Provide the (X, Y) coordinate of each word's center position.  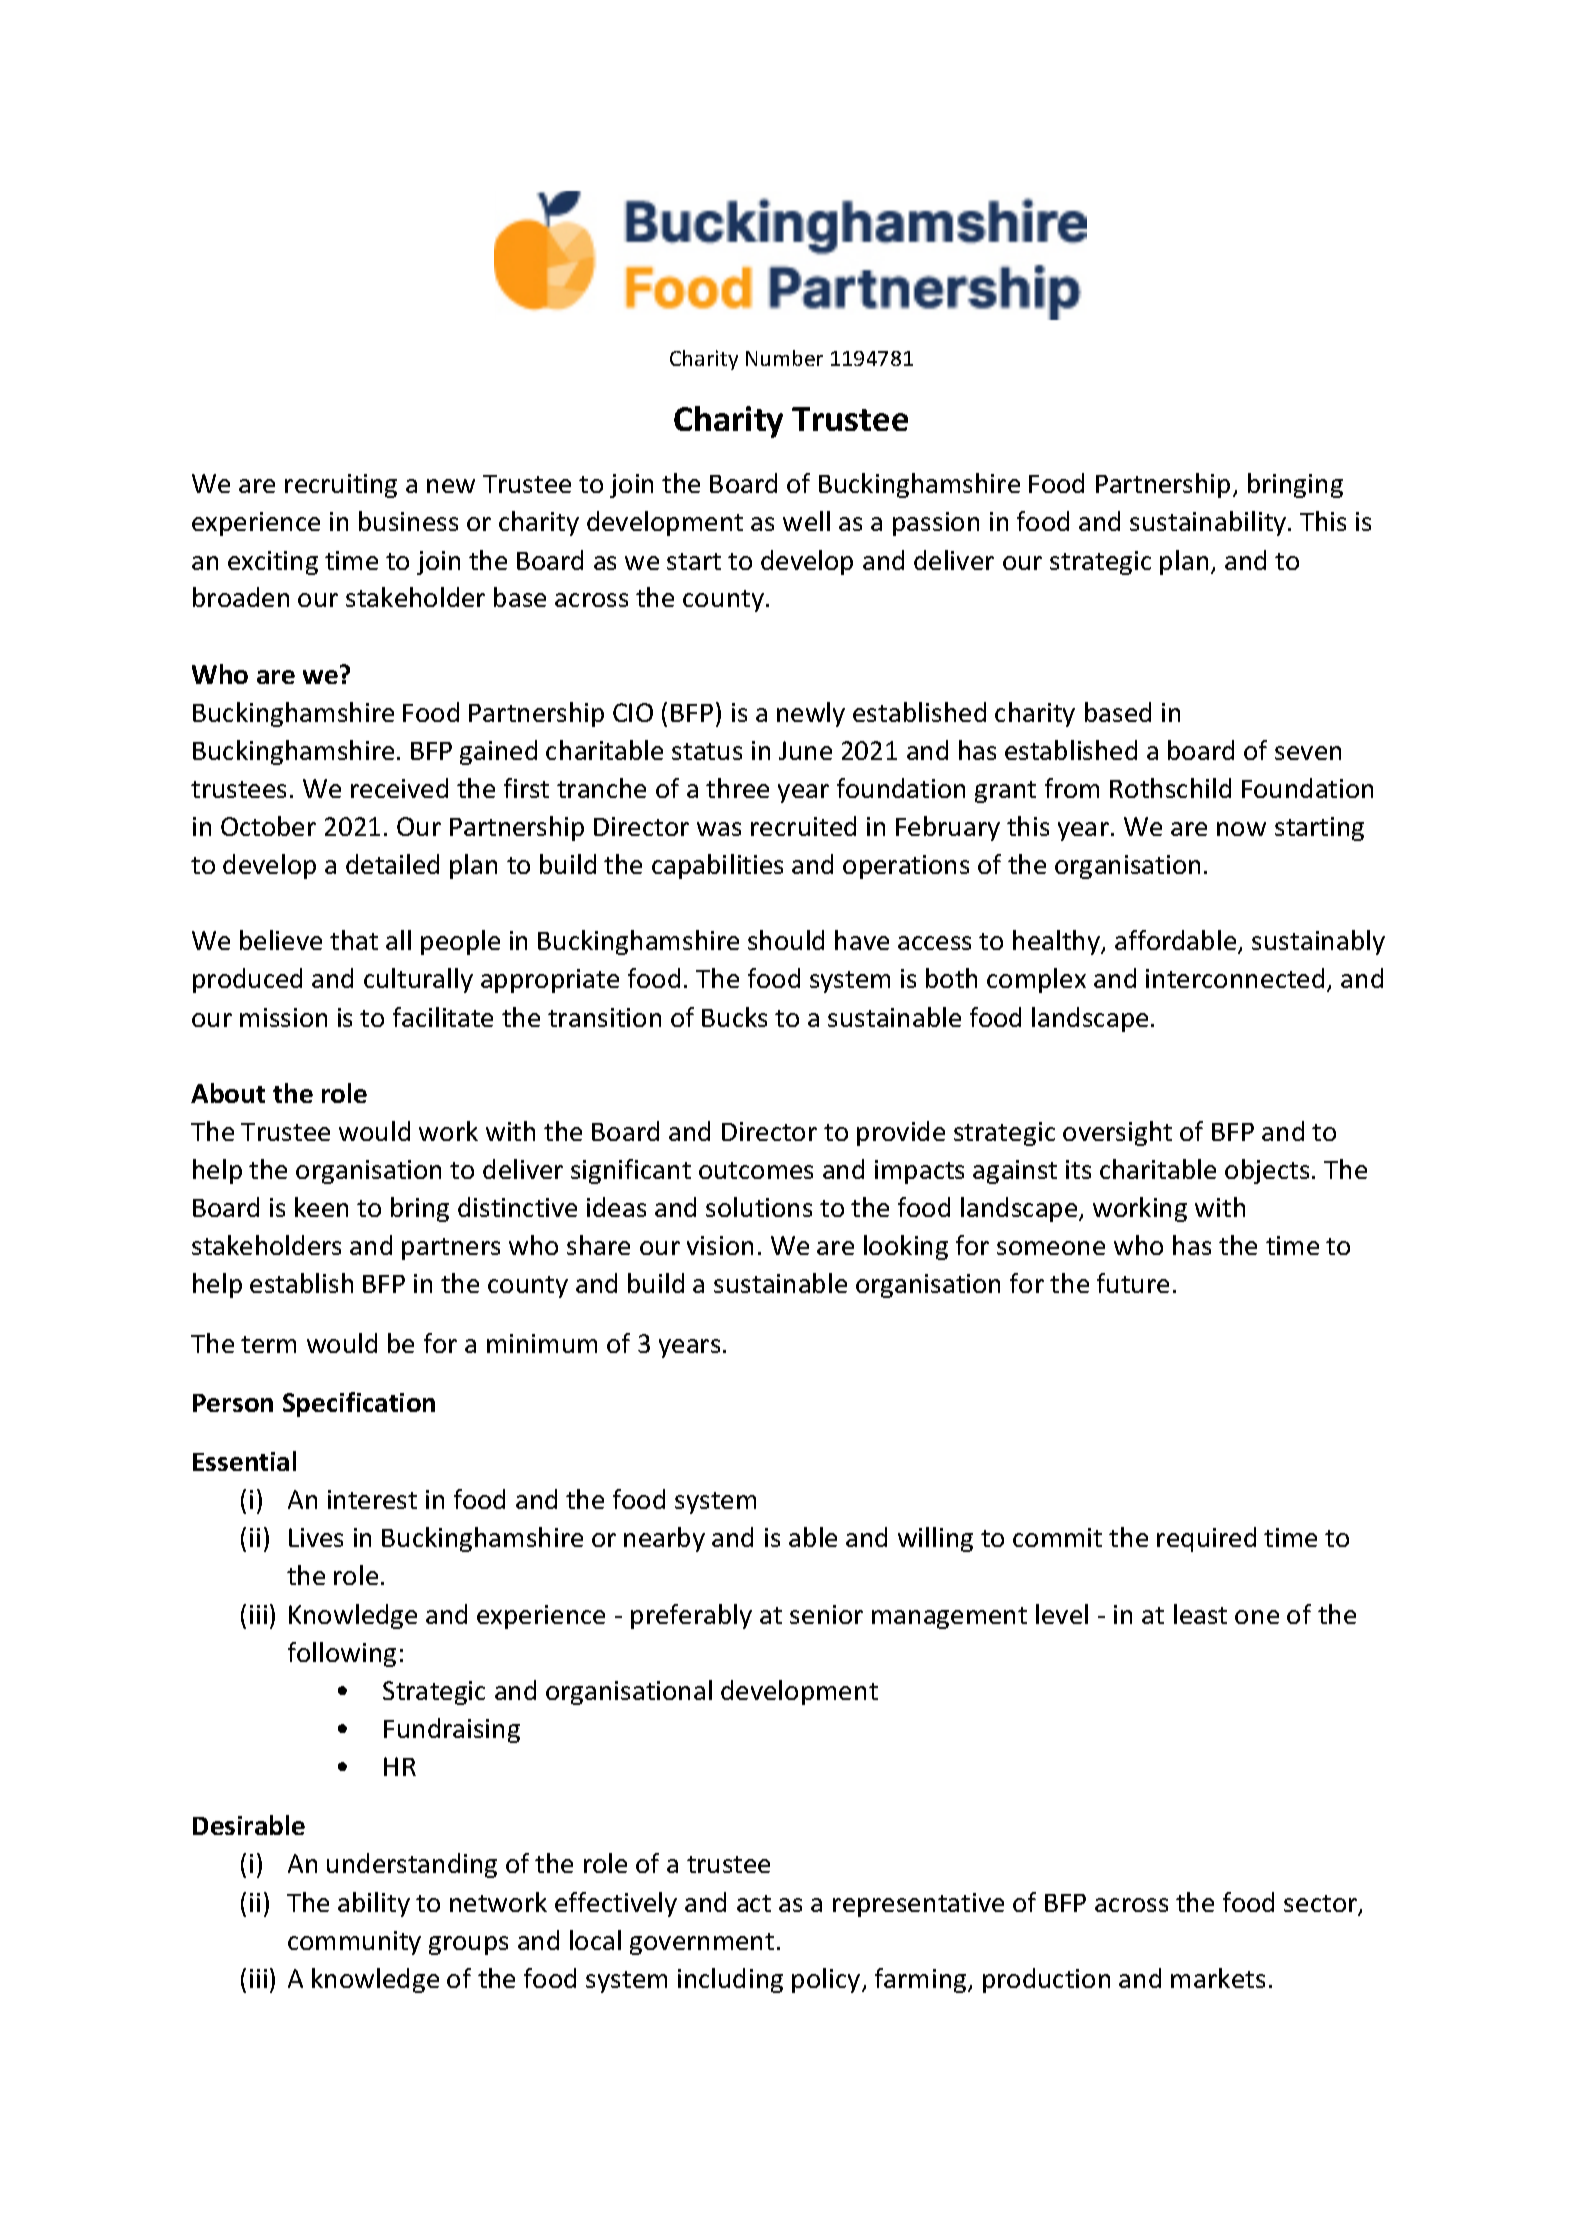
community (354, 1943)
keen (321, 1207)
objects (1267, 1171)
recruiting (341, 486)
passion (936, 524)
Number (784, 358)
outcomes (756, 1170)
